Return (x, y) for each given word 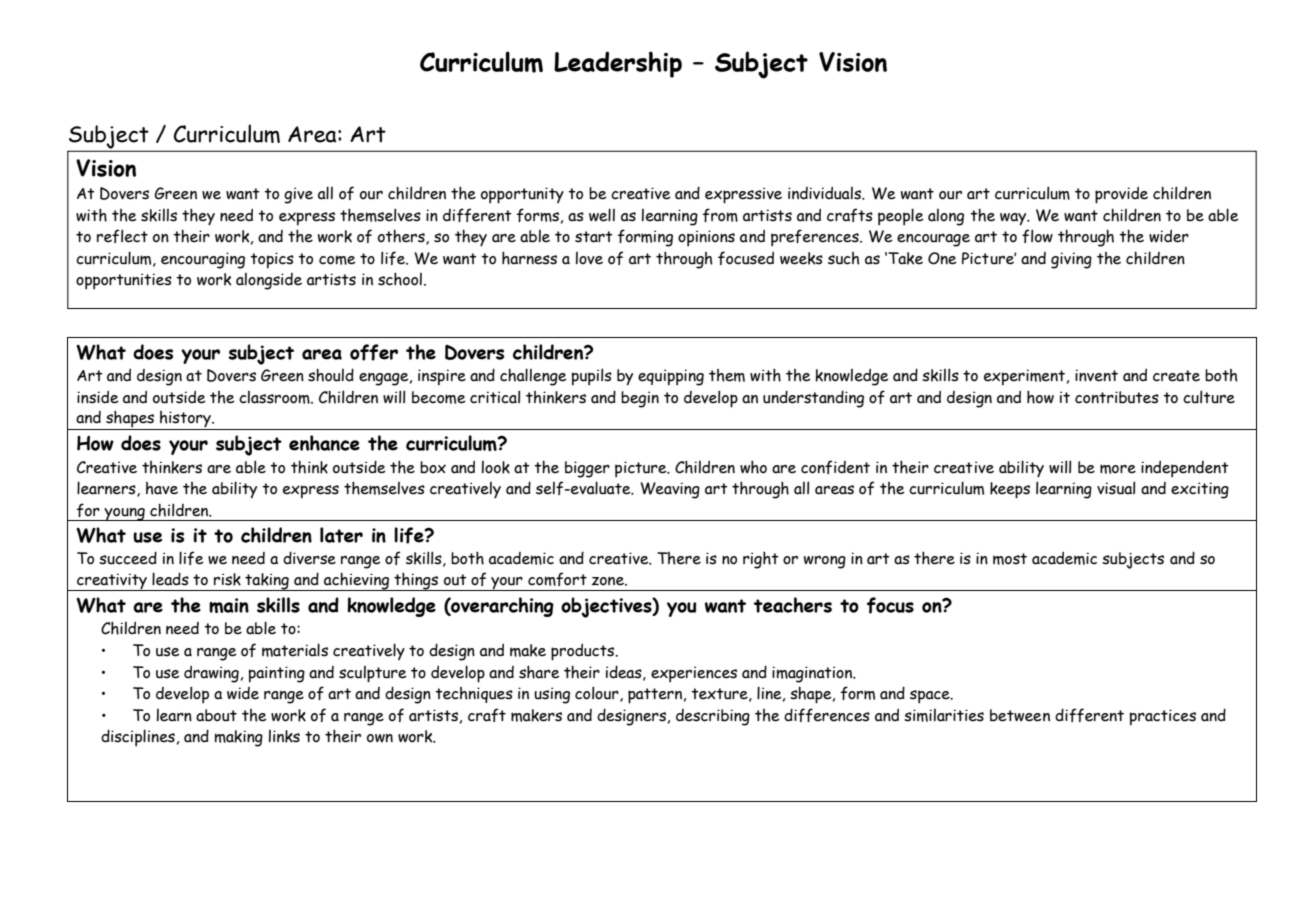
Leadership (618, 64)
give (298, 195)
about (216, 715)
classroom (275, 397)
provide (1121, 195)
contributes (1117, 397)
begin (640, 399)
